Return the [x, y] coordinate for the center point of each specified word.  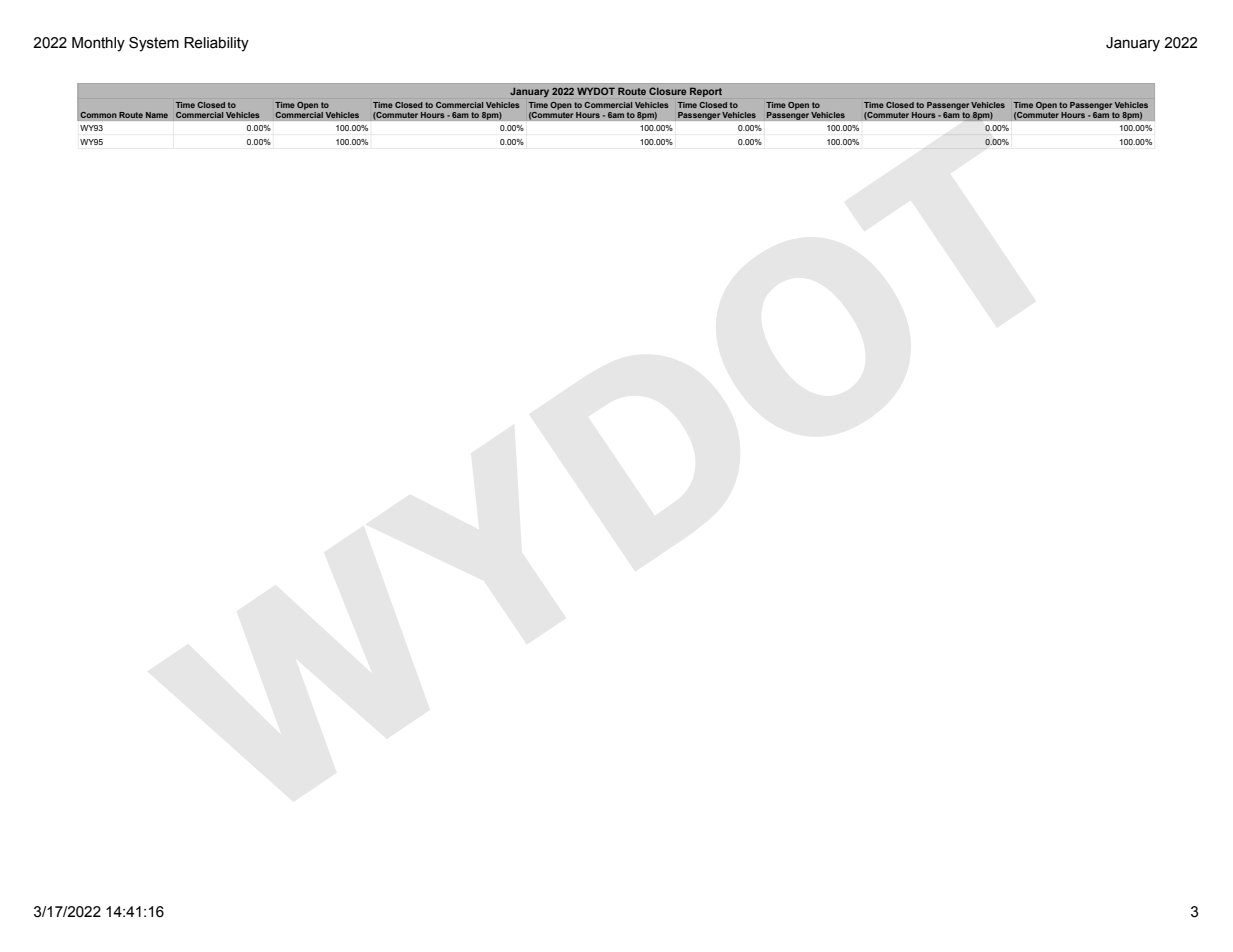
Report [706, 92]
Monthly [98, 44]
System [154, 44]
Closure [667, 91]
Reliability [216, 44]
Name [157, 115]
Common [98, 115]
